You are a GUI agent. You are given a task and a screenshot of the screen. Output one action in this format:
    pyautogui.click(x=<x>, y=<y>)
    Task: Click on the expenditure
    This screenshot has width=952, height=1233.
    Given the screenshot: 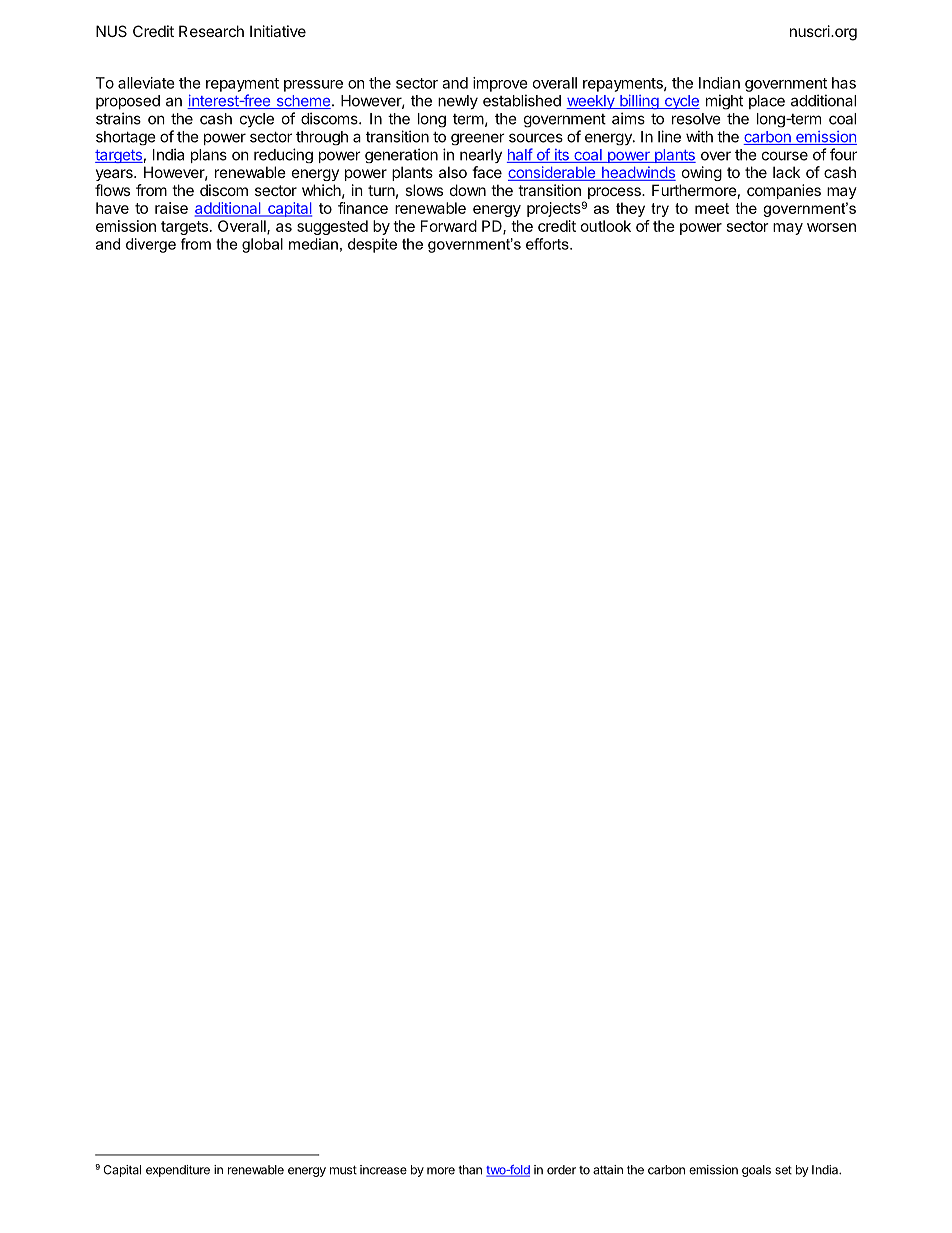 What is the action you would take?
    pyautogui.click(x=178, y=1171)
